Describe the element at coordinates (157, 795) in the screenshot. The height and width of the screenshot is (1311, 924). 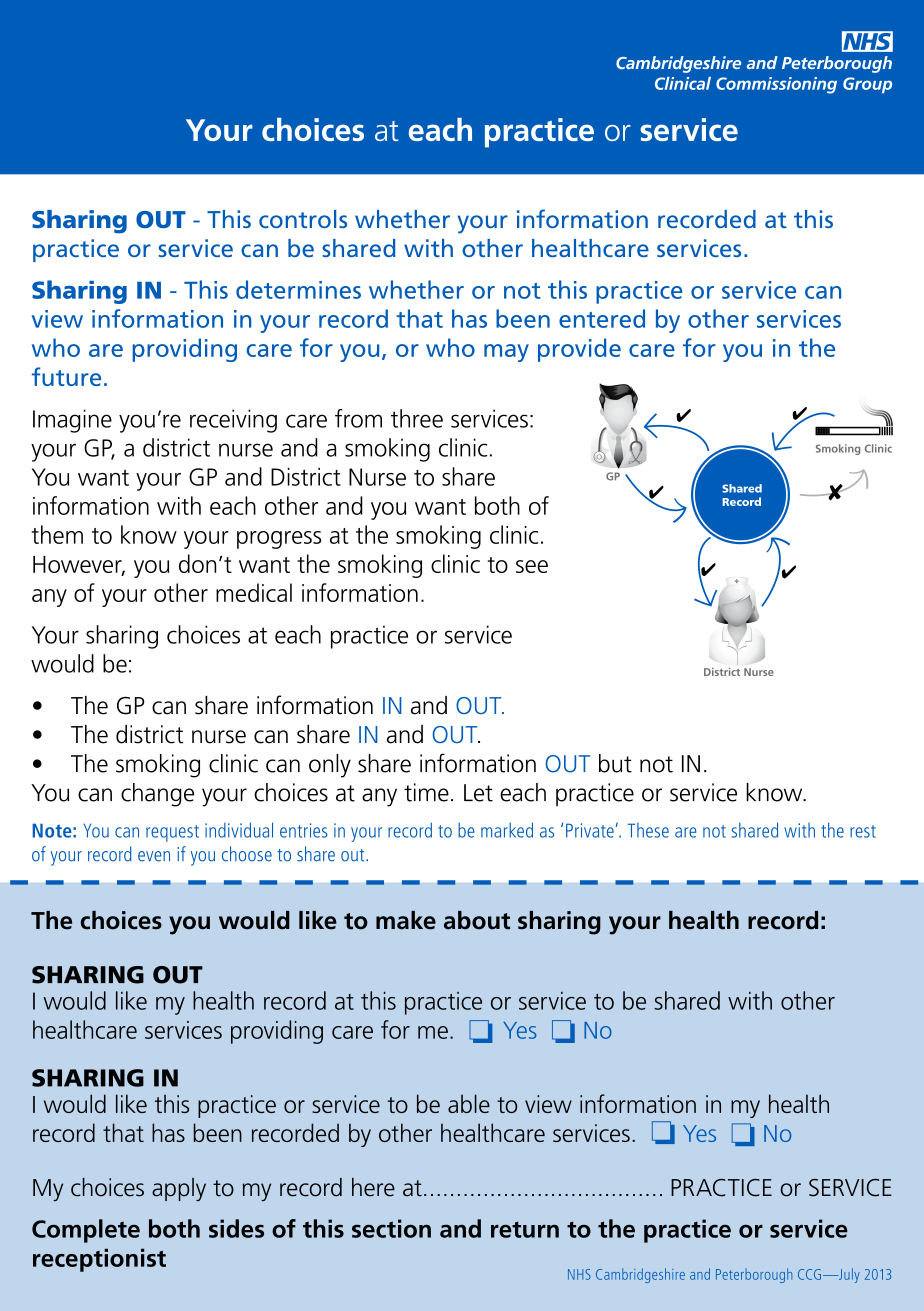
I see `change` at that location.
